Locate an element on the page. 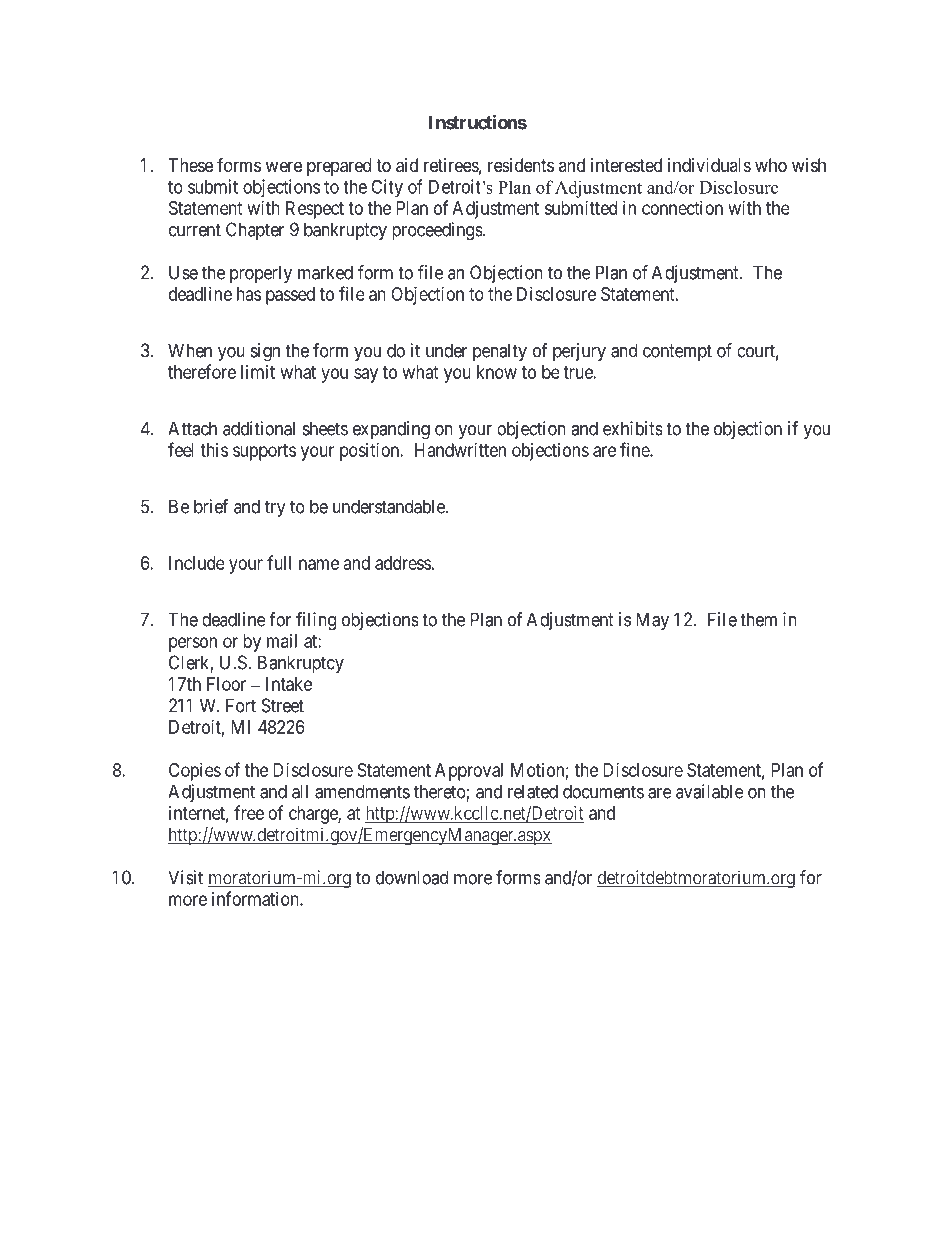  full is located at coordinates (279, 562).
